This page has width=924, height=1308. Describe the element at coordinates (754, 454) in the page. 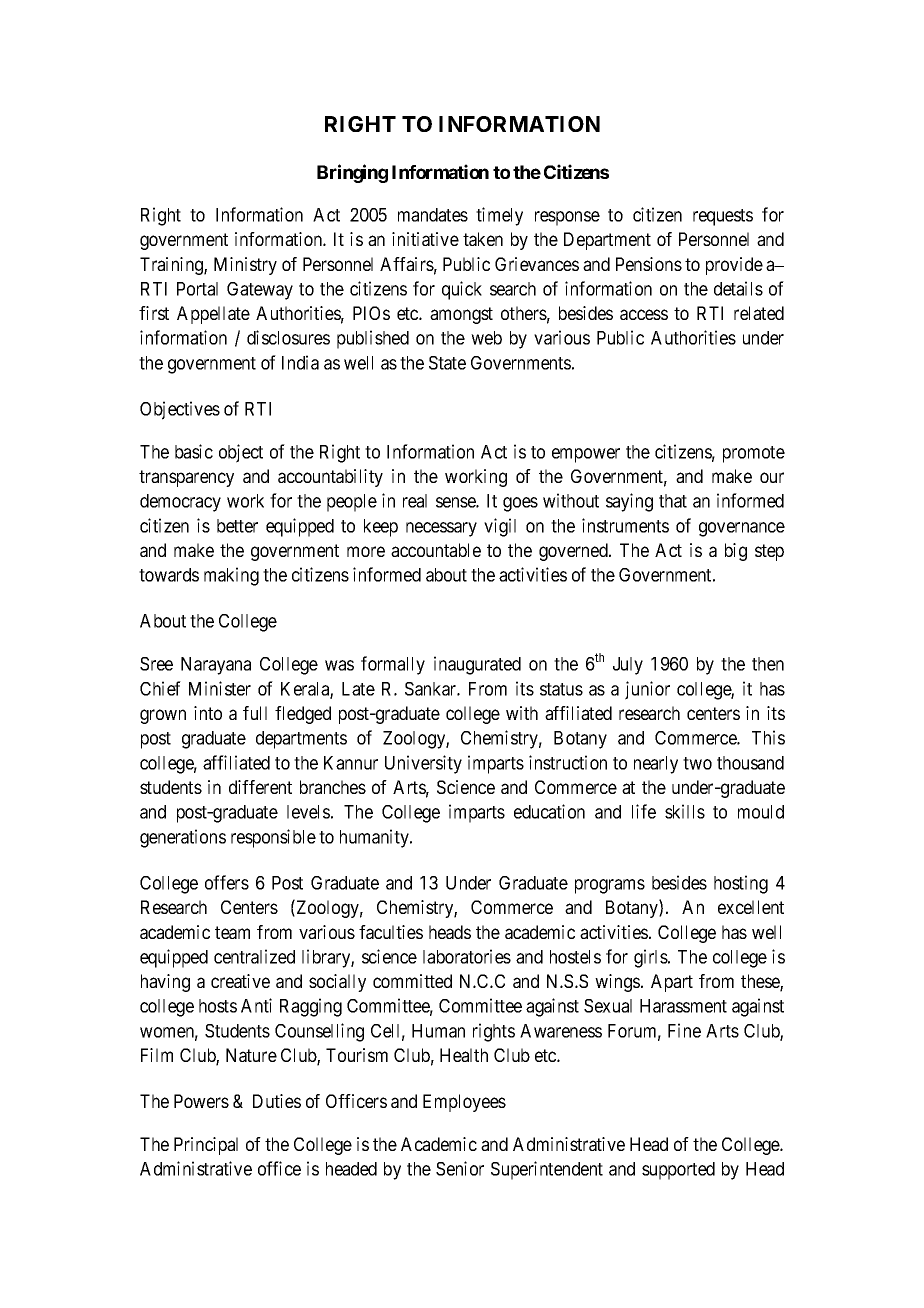

I see `promote` at that location.
